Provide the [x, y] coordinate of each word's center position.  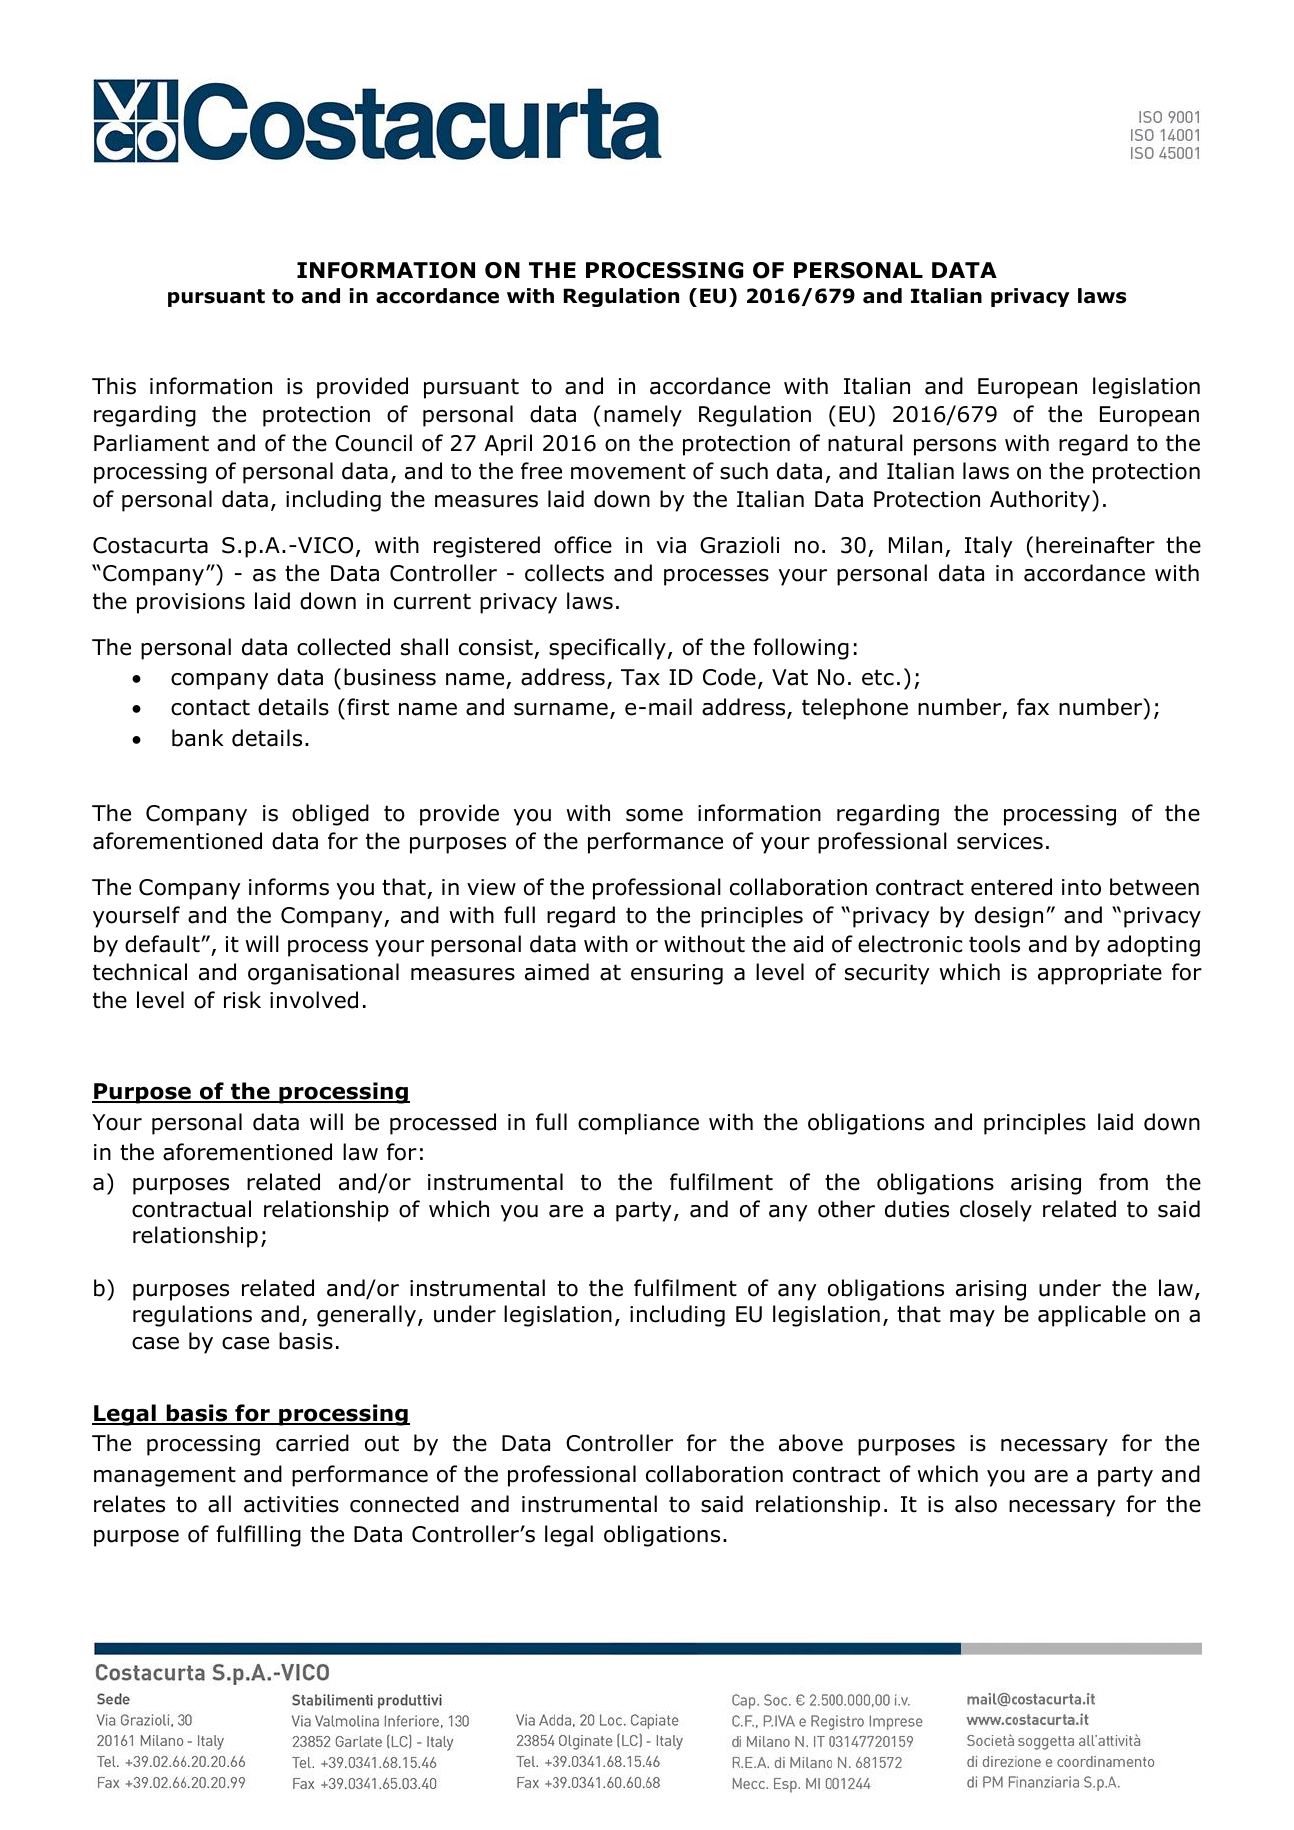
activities [291, 1504]
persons [955, 447]
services [1000, 841]
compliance [638, 1124]
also [976, 1504]
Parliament [151, 443]
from [1123, 1182]
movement [628, 471]
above [811, 1443]
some [654, 815]
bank [198, 738]
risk [242, 1000]
